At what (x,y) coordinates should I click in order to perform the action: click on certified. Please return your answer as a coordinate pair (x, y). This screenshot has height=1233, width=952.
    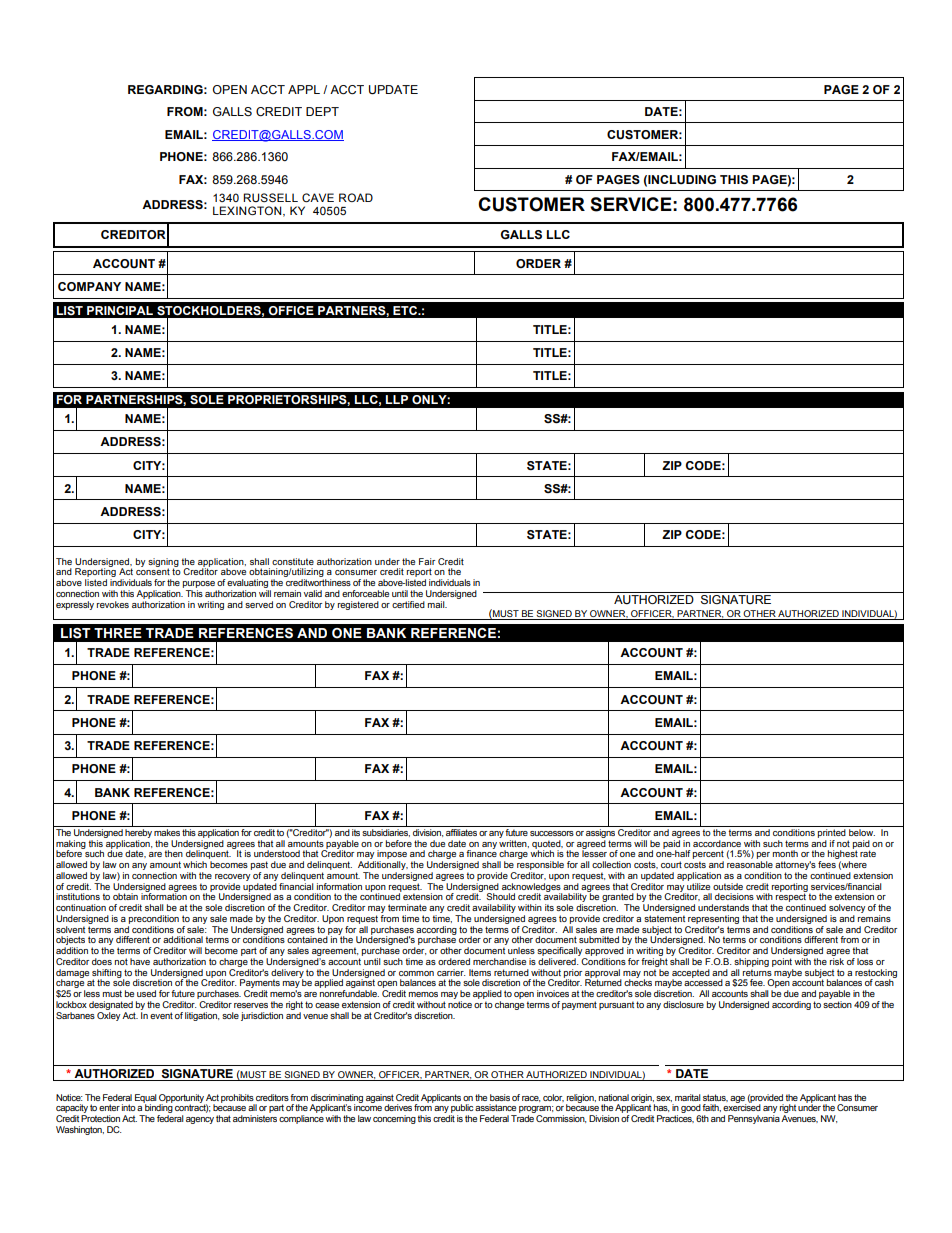
    Looking at the image, I should click on (408, 604).
